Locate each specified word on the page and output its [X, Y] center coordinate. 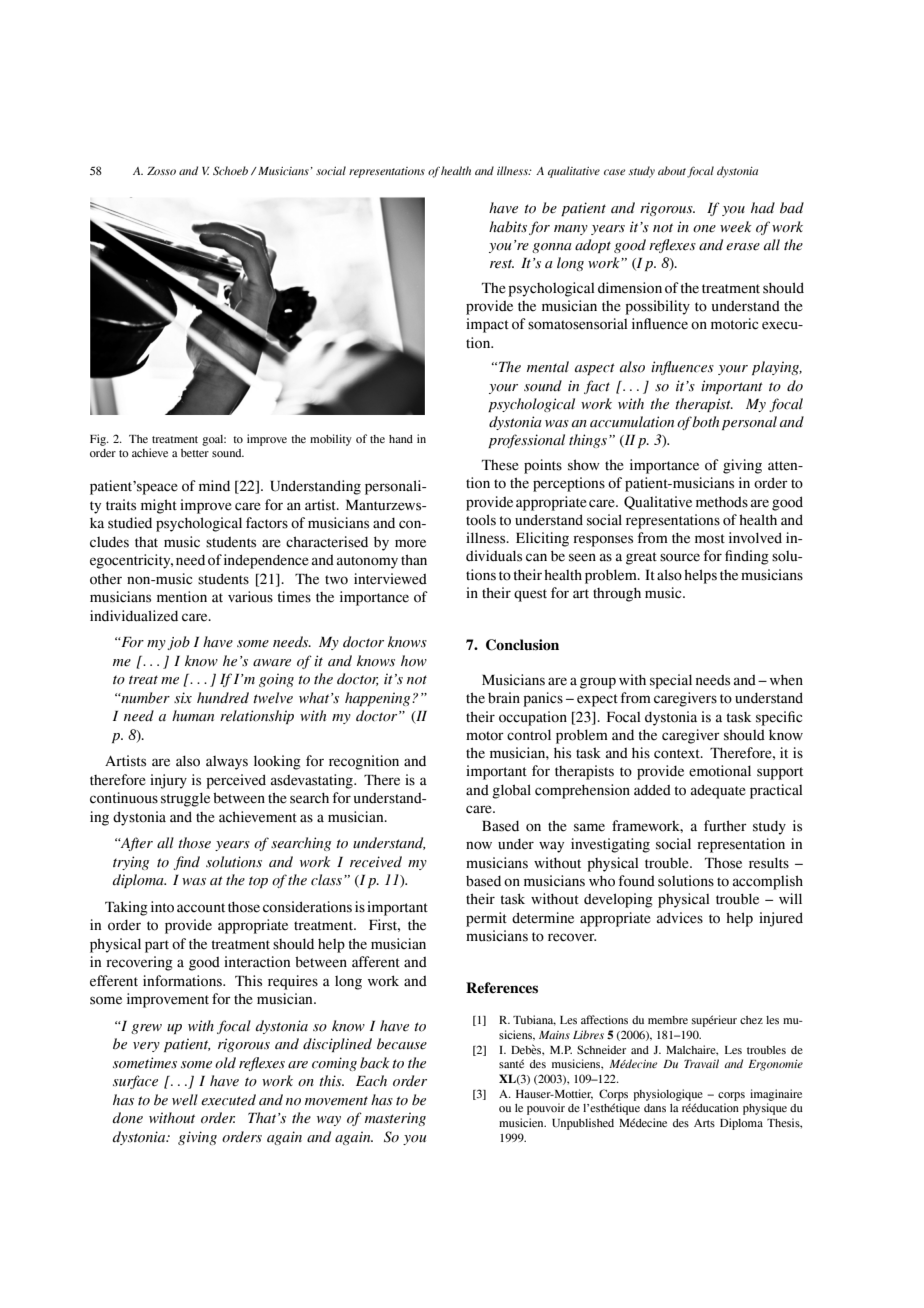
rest [502, 264]
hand [401, 439]
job [178, 643]
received [376, 862]
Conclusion [522, 645]
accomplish [768, 882]
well [185, 1100]
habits [508, 227]
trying [131, 863]
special [671, 681]
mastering [395, 1119]
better [195, 453]
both [705, 422]
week [736, 226]
